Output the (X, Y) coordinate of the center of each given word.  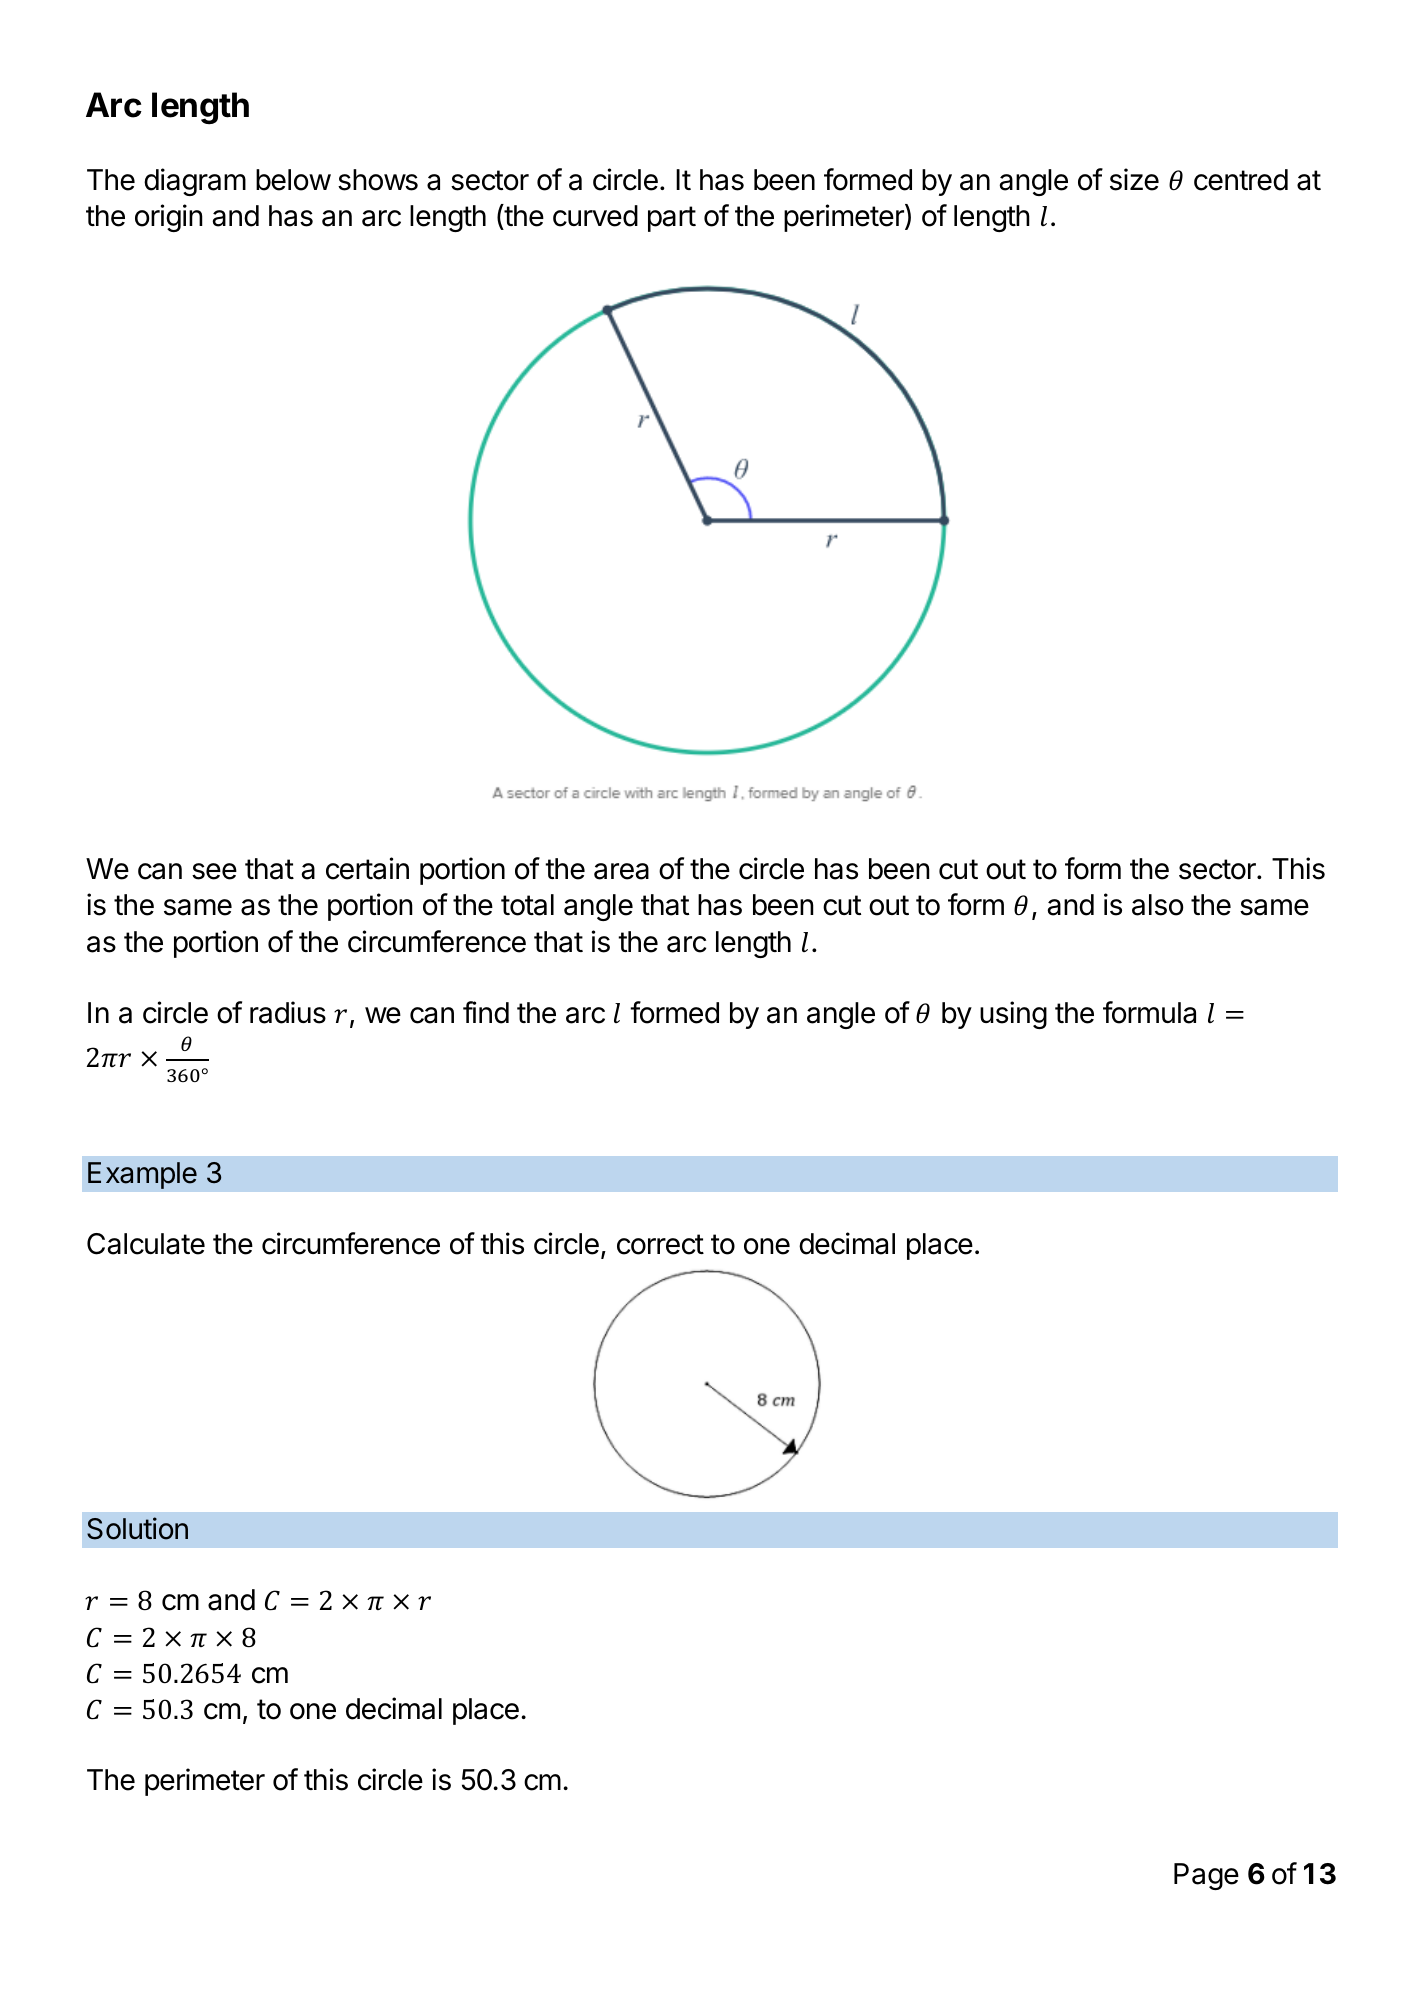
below (293, 180)
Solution (137, 1528)
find (486, 1012)
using (1013, 1015)
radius (288, 1012)
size (1134, 179)
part (672, 219)
